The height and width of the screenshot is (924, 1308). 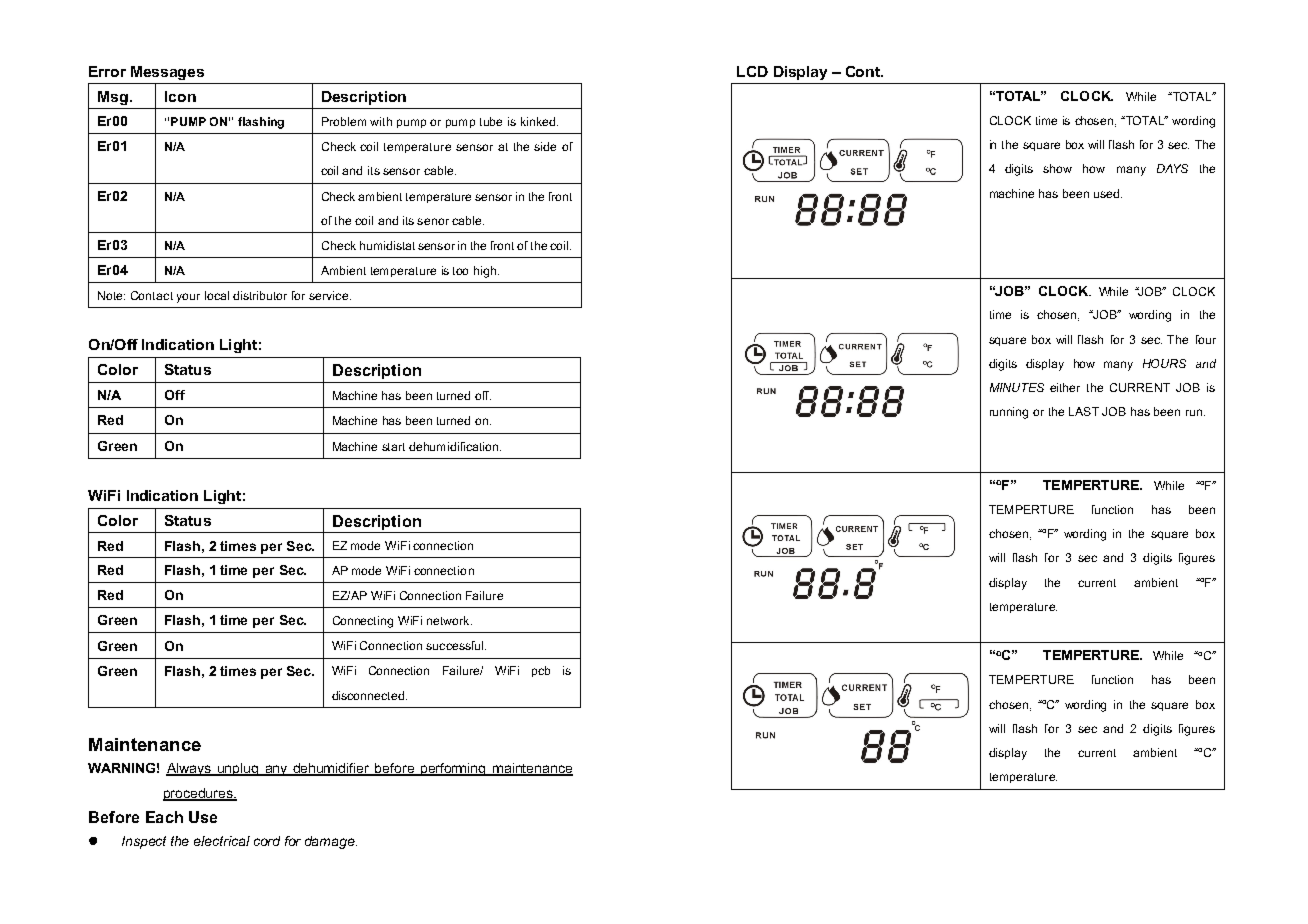 I want to click on high, so click(x=486, y=272).
